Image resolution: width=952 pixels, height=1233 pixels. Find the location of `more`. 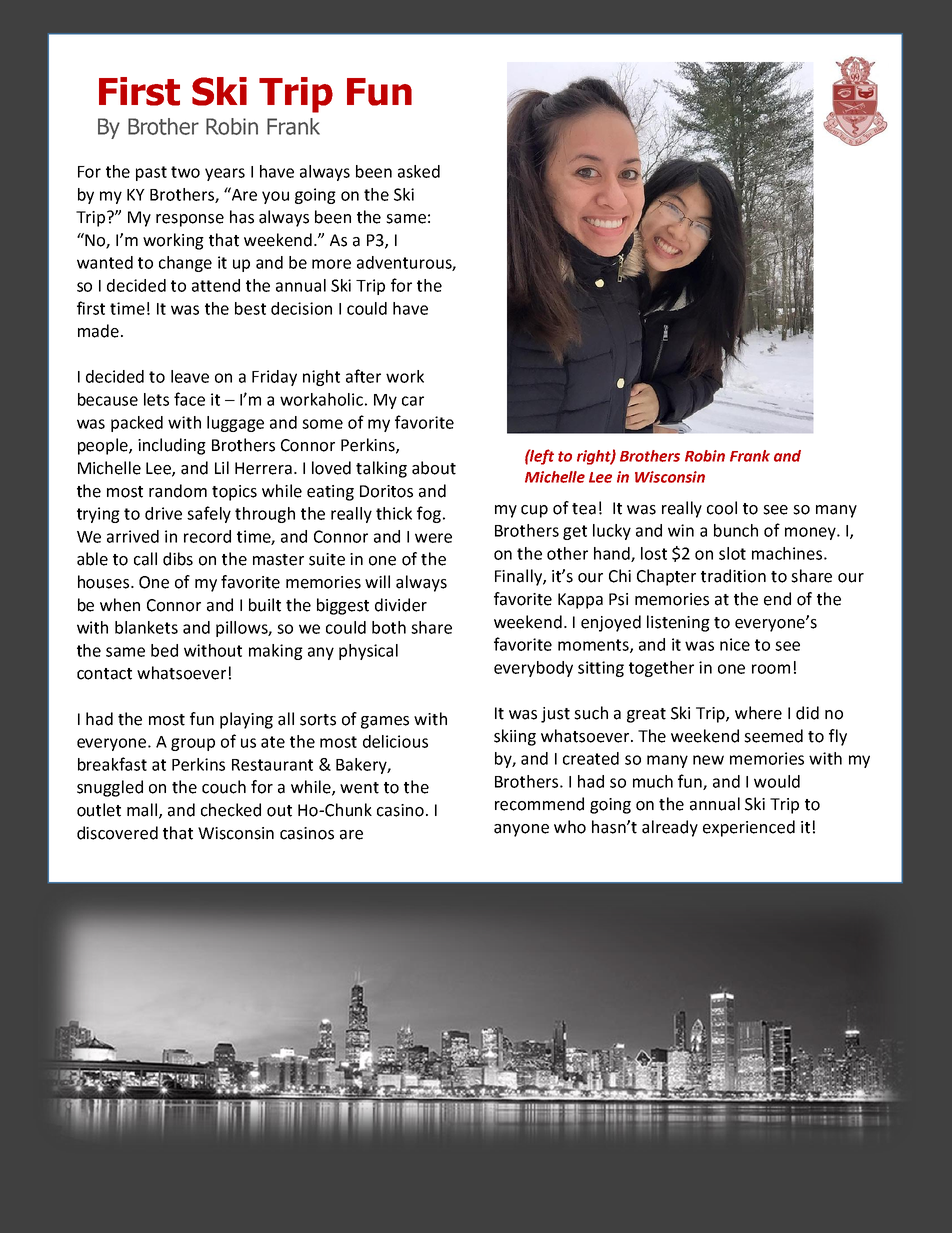

more is located at coordinates (331, 264).
